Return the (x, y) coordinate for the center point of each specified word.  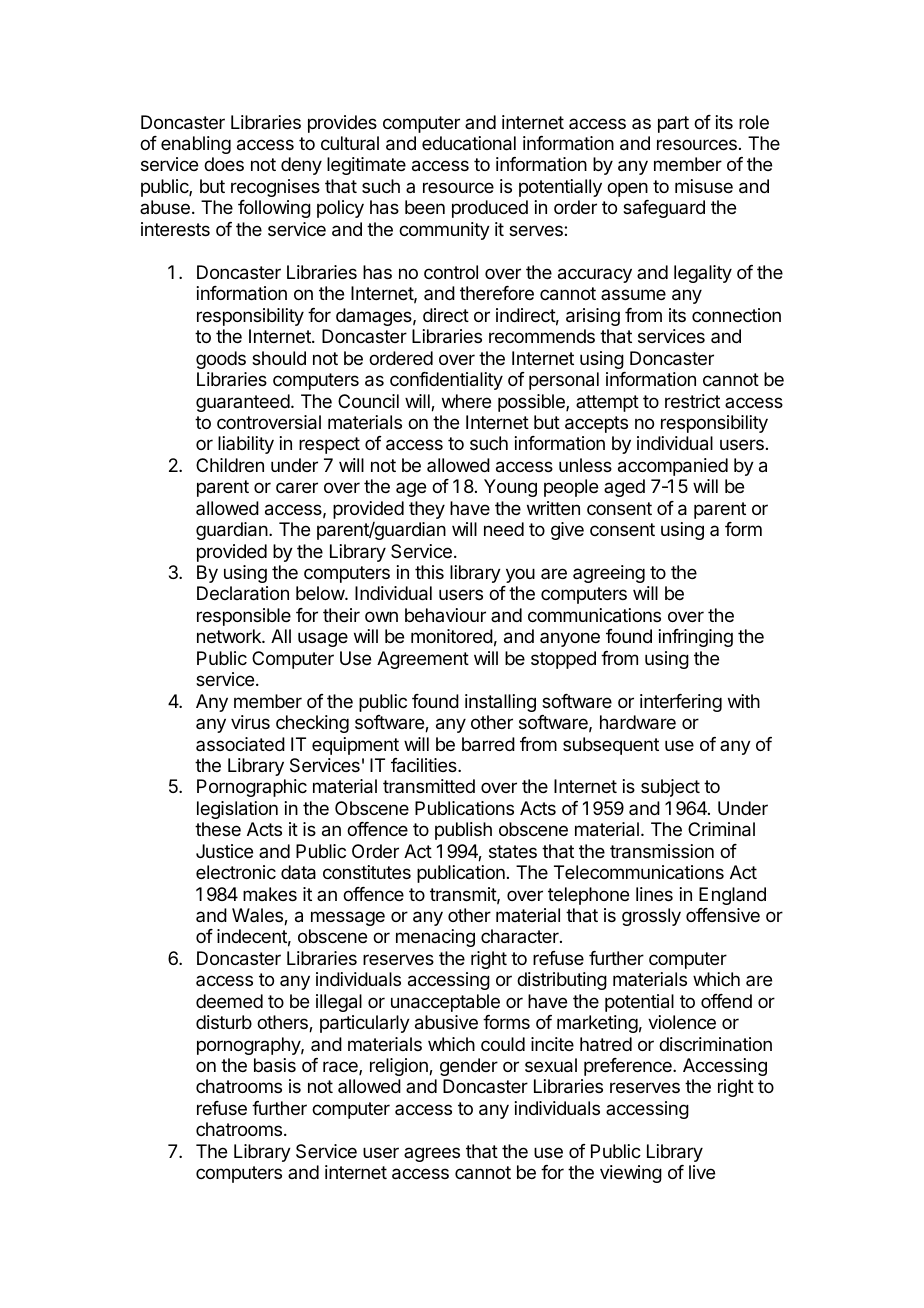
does (224, 164)
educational (469, 143)
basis (275, 1065)
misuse (704, 186)
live (702, 1172)
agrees (432, 1154)
